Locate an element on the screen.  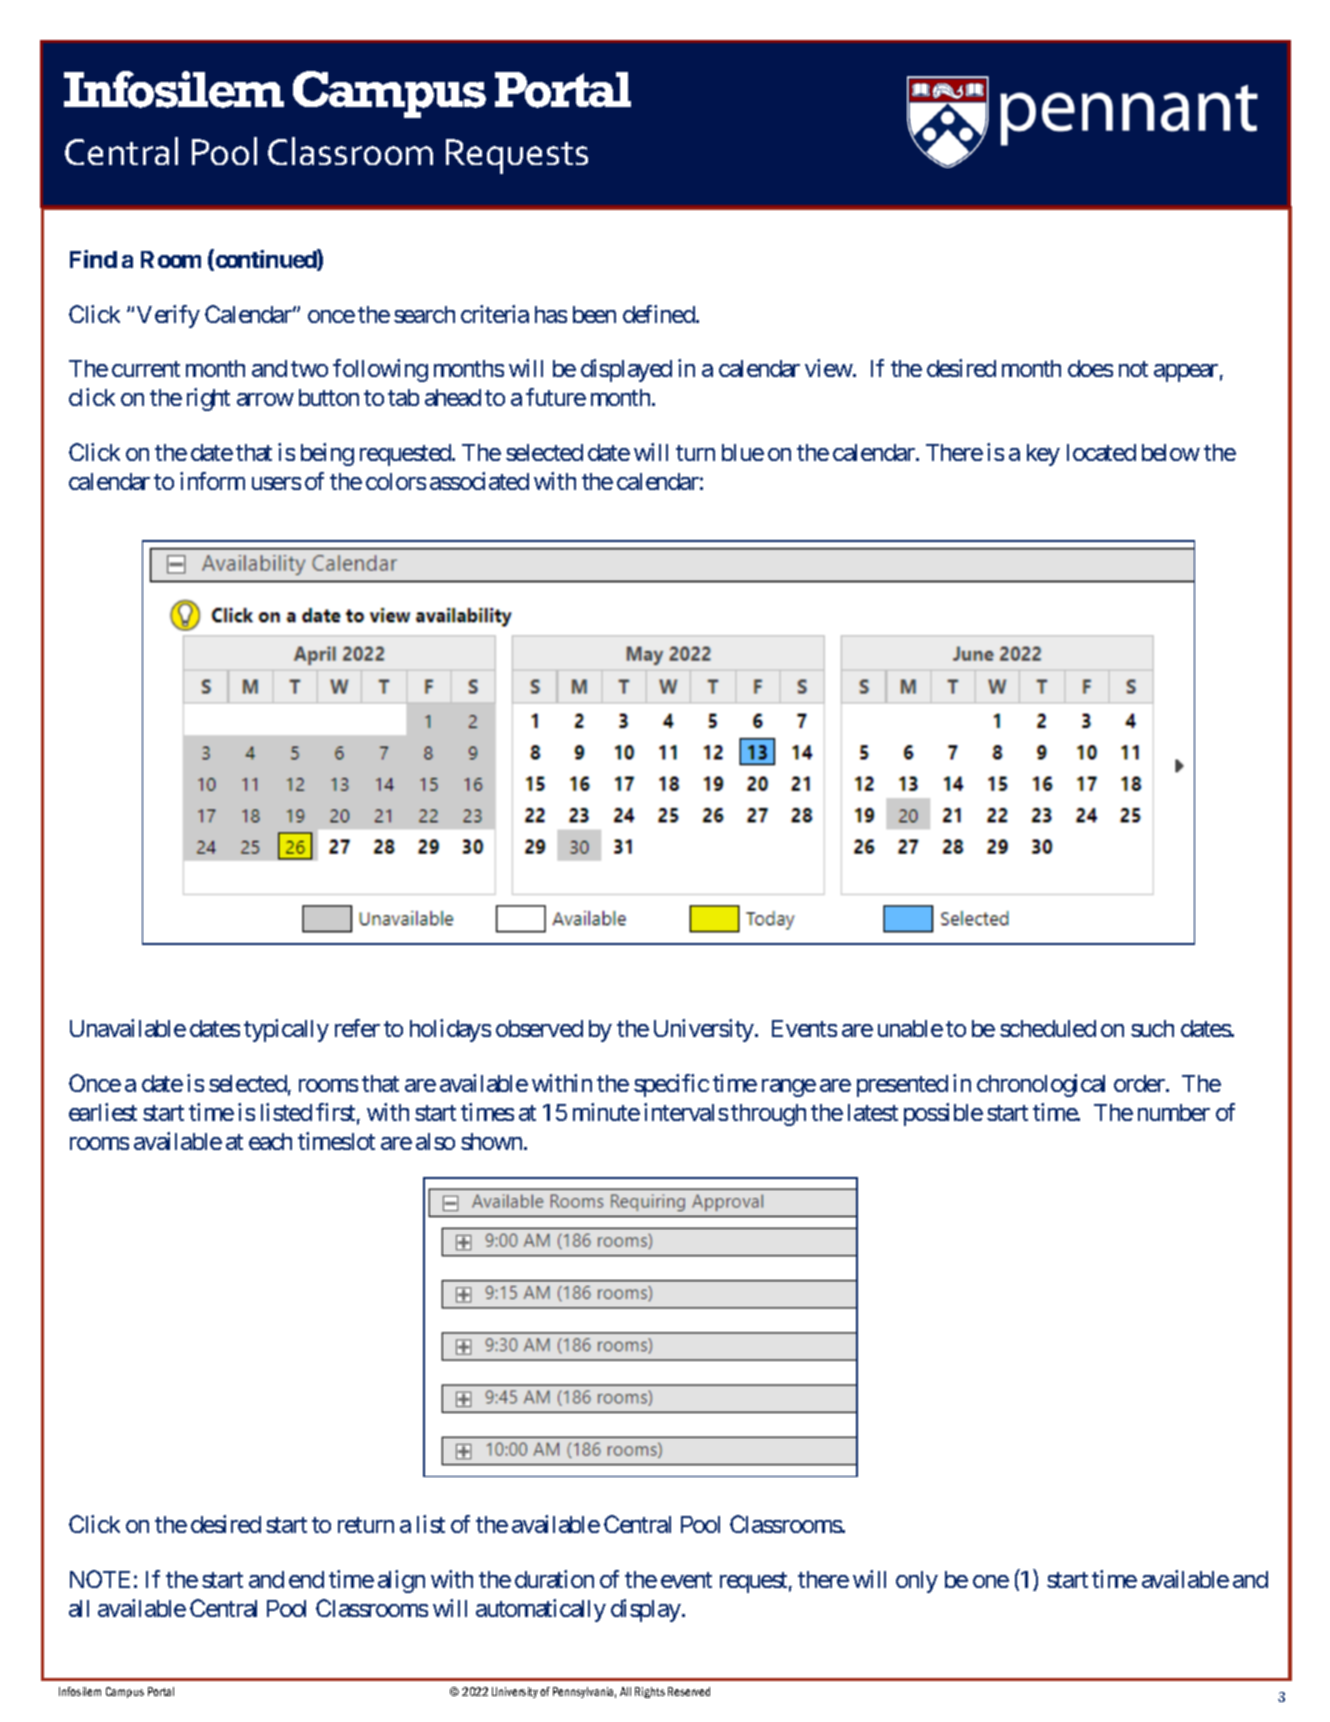
NOTE is located at coordinates (100, 1579).
